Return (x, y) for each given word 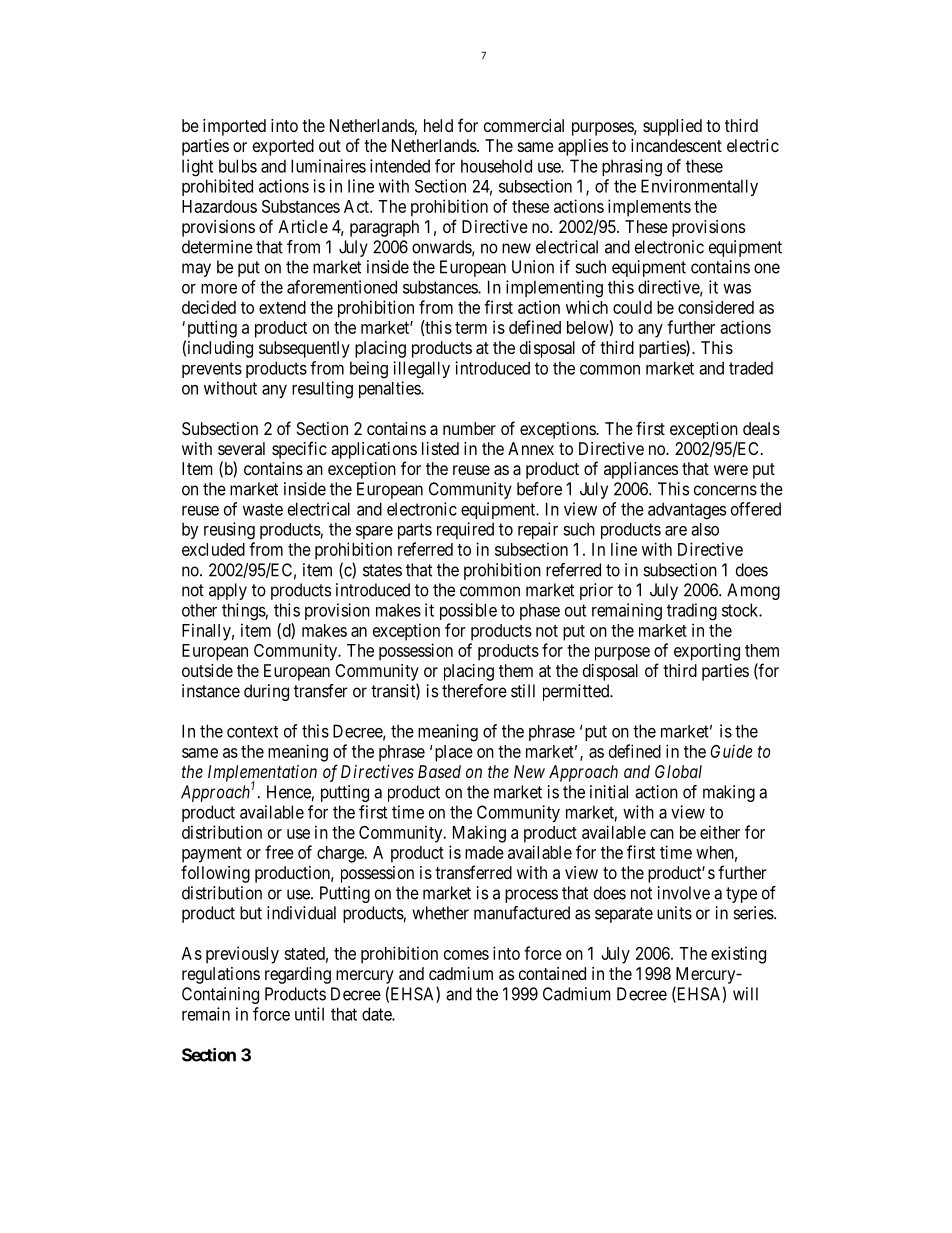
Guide (731, 751)
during (266, 692)
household (496, 166)
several (241, 448)
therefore (474, 691)
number (469, 428)
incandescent (676, 145)
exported (283, 147)
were (731, 470)
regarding (298, 975)
